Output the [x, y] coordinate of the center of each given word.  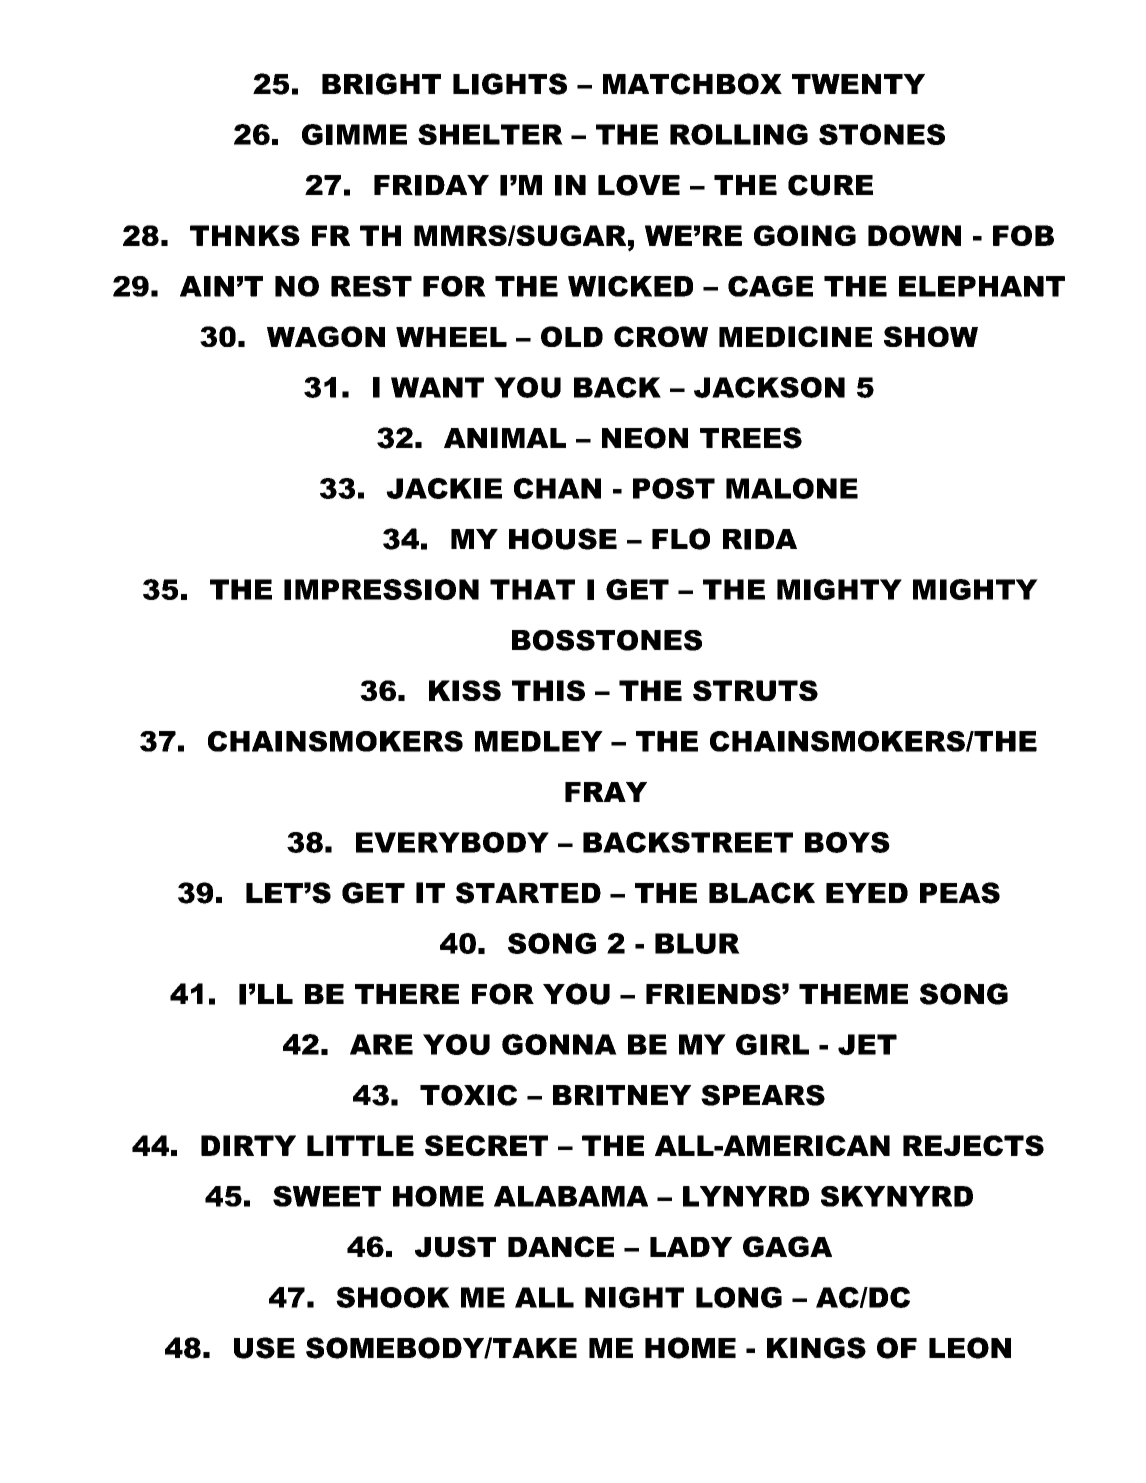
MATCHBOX [692, 84]
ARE [381, 1044]
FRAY [606, 792]
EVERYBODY [452, 842]
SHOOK [393, 1297]
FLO [681, 539]
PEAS [960, 893]
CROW [661, 336]
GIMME [354, 134]
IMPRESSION [381, 589]
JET [867, 1044]
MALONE [792, 488]
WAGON [326, 336]
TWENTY [858, 84]
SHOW [931, 336]
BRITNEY [622, 1095]
